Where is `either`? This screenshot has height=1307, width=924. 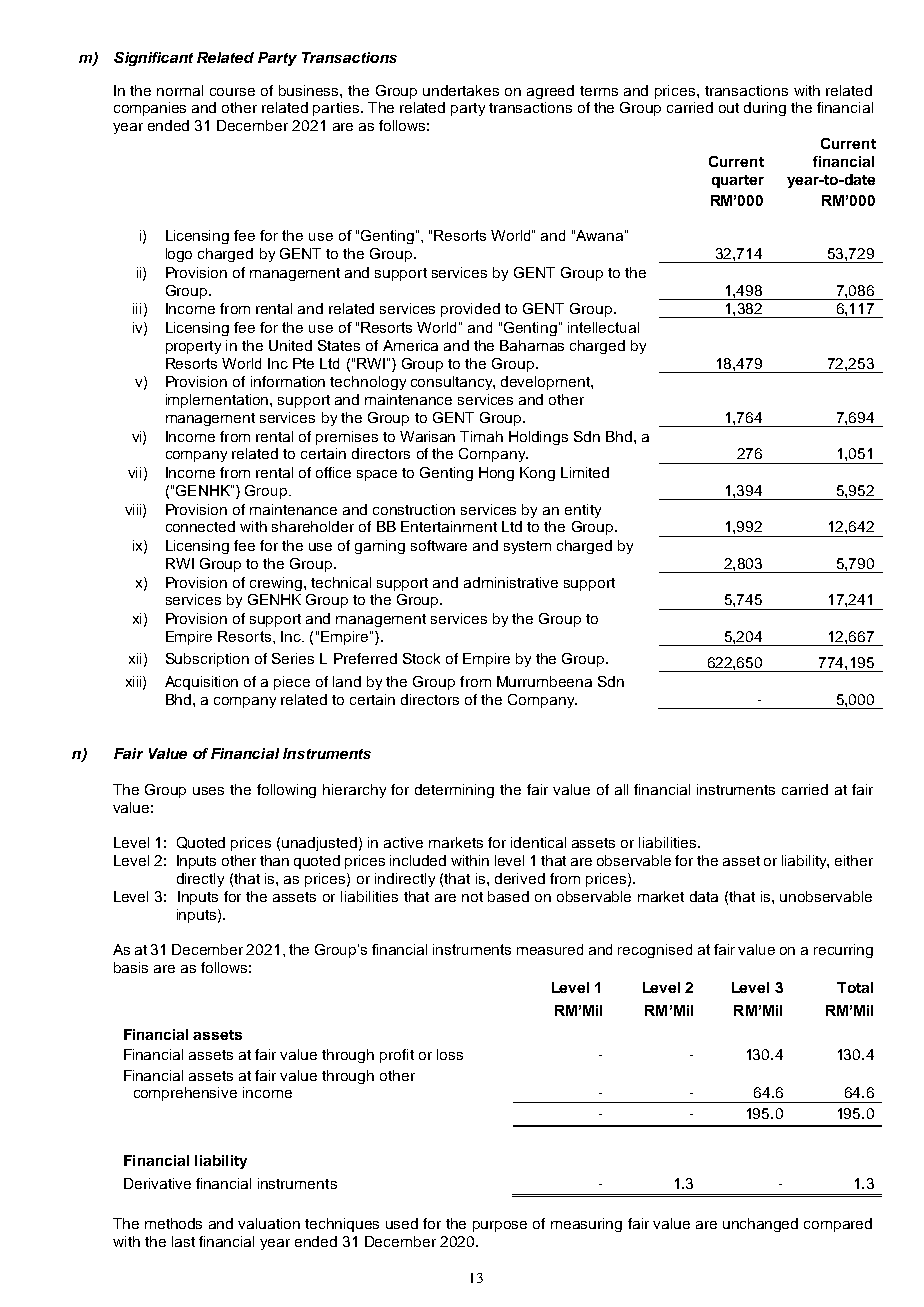
either is located at coordinates (854, 860).
